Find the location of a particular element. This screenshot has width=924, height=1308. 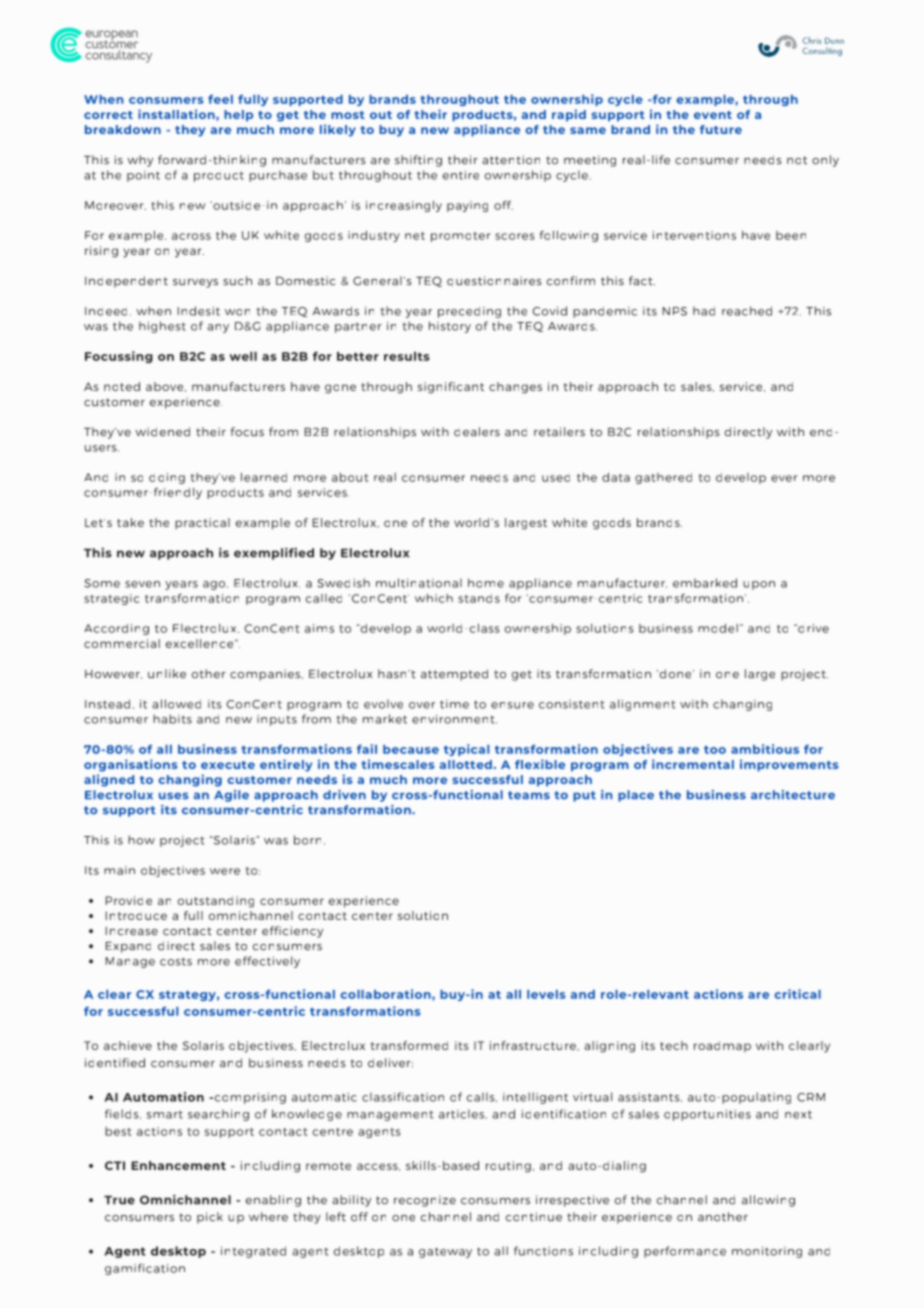

shifting is located at coordinates (418, 161).
